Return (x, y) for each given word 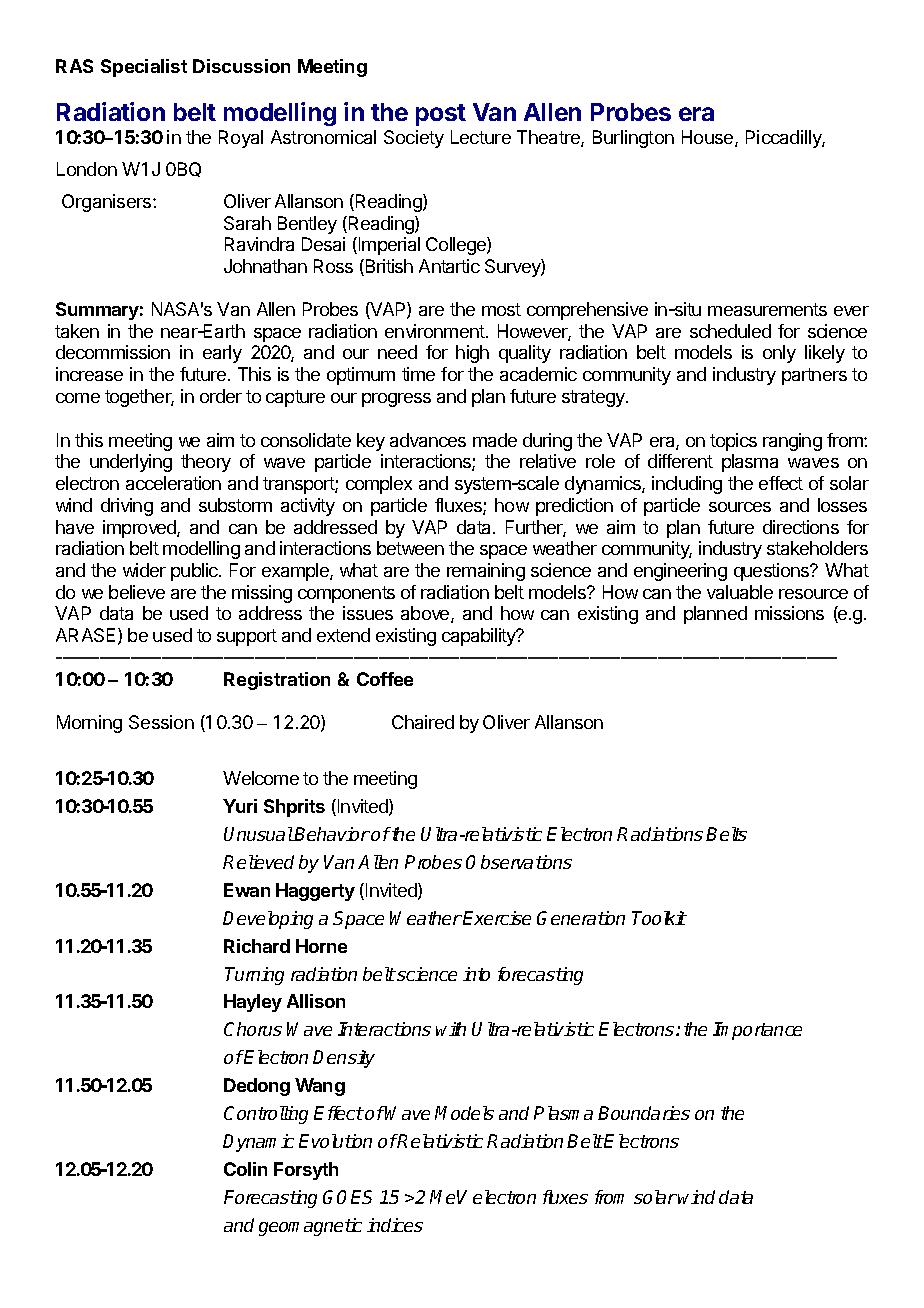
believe (137, 592)
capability (480, 637)
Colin (245, 1169)
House (709, 138)
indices (395, 1225)
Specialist (144, 68)
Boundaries (644, 1113)
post (441, 115)
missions (789, 613)
